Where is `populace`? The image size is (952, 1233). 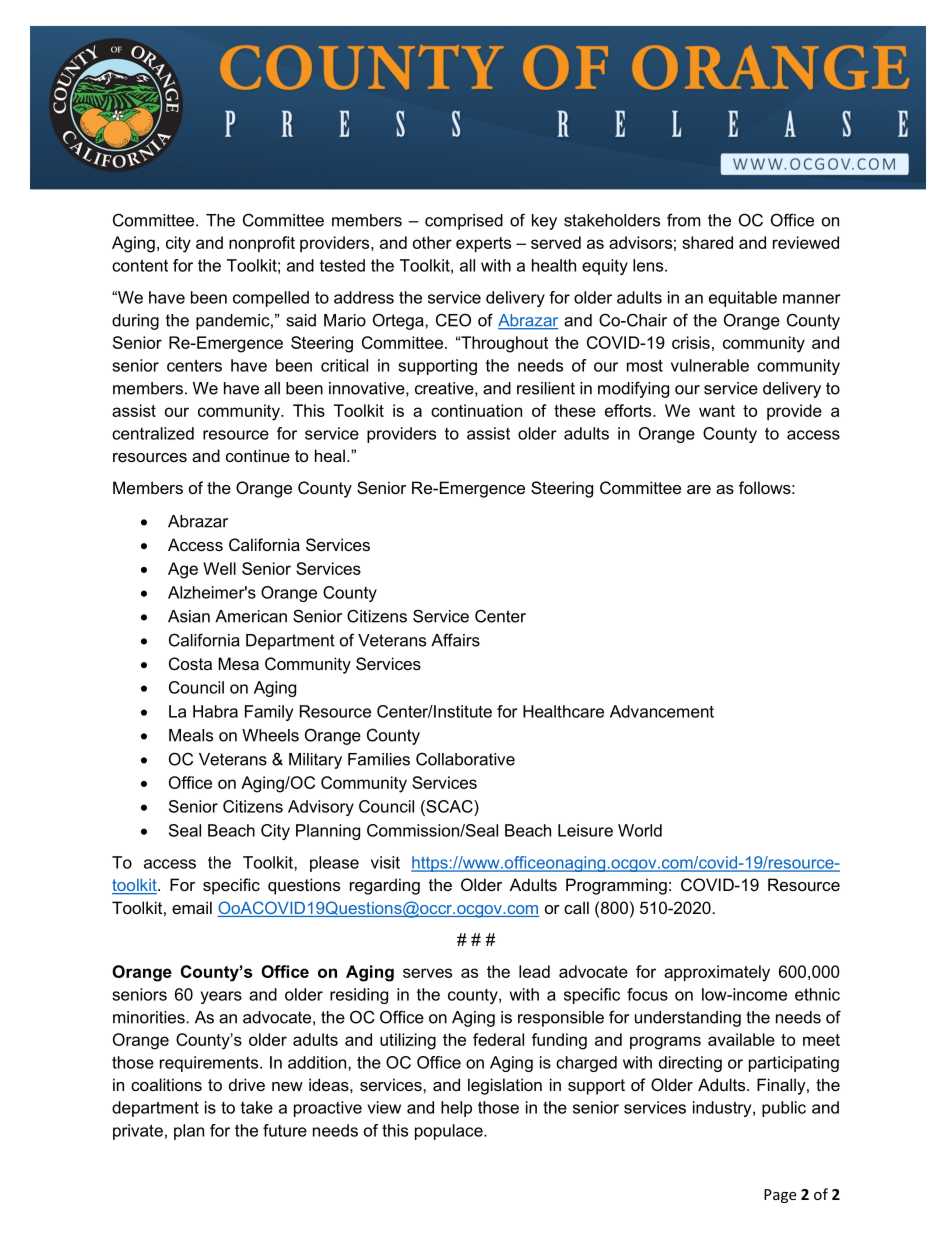 populace is located at coordinates (450, 1132).
